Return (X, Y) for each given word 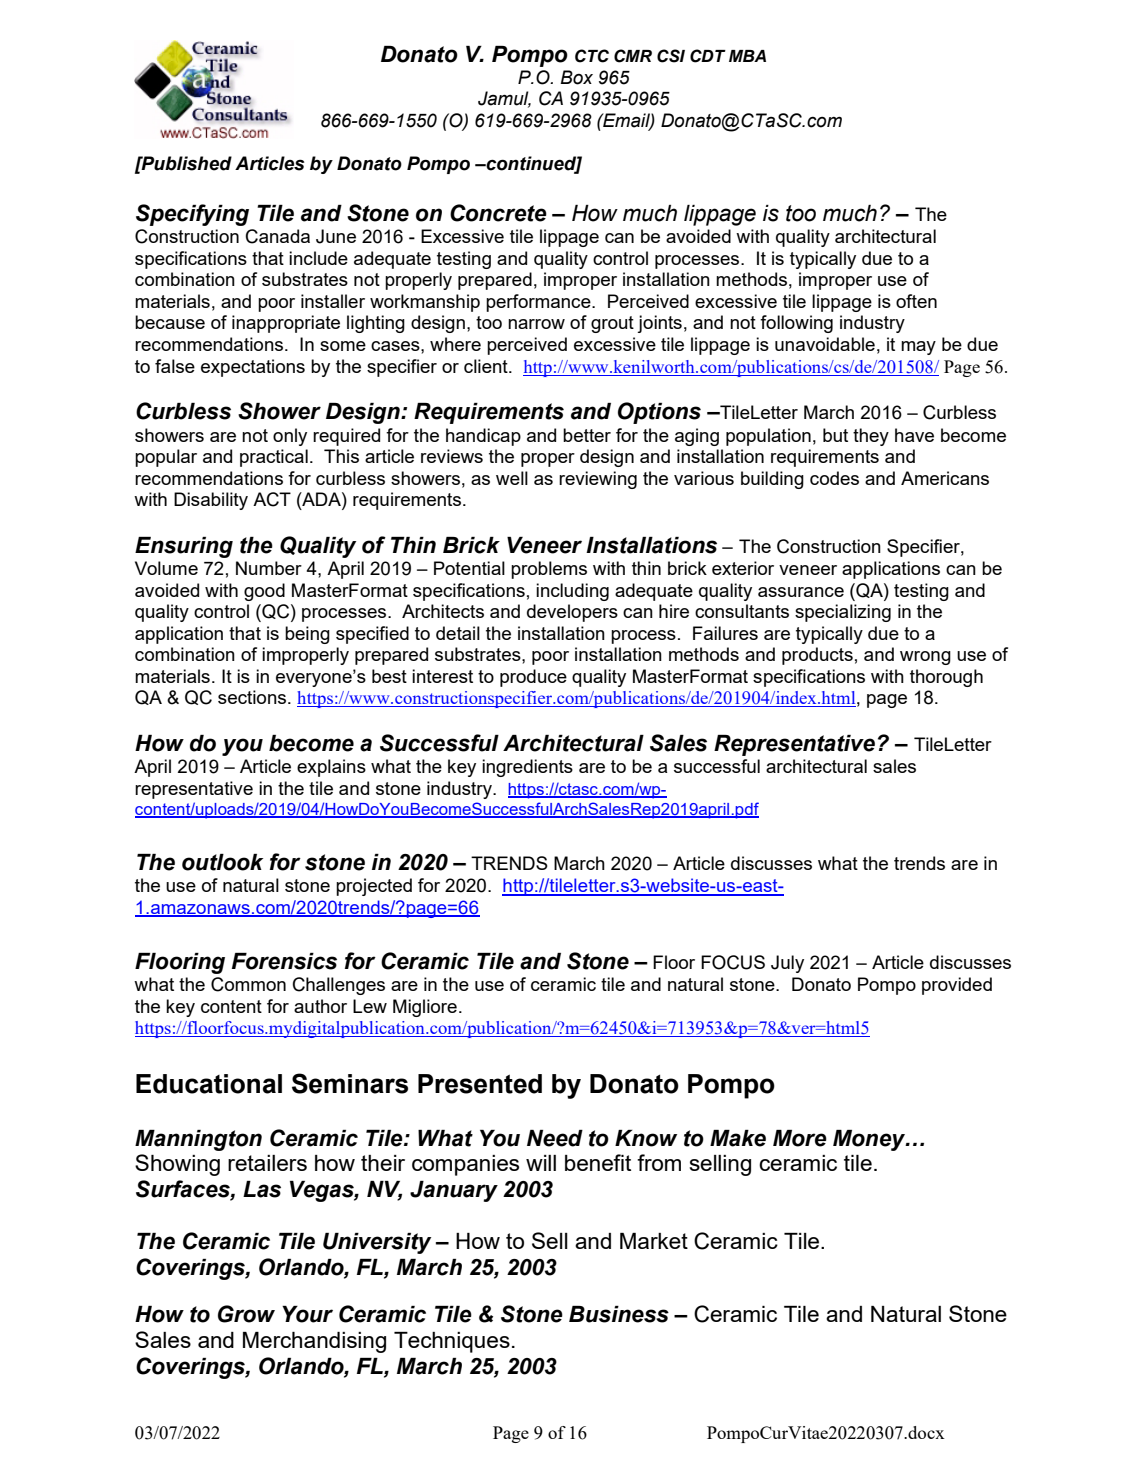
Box (576, 77)
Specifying (192, 215)
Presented (480, 1084)
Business (619, 1314)
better (587, 435)
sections (253, 697)
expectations (253, 368)
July (787, 964)
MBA (747, 56)
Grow (246, 1314)
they (871, 437)
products (817, 656)
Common (248, 984)
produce (533, 678)
